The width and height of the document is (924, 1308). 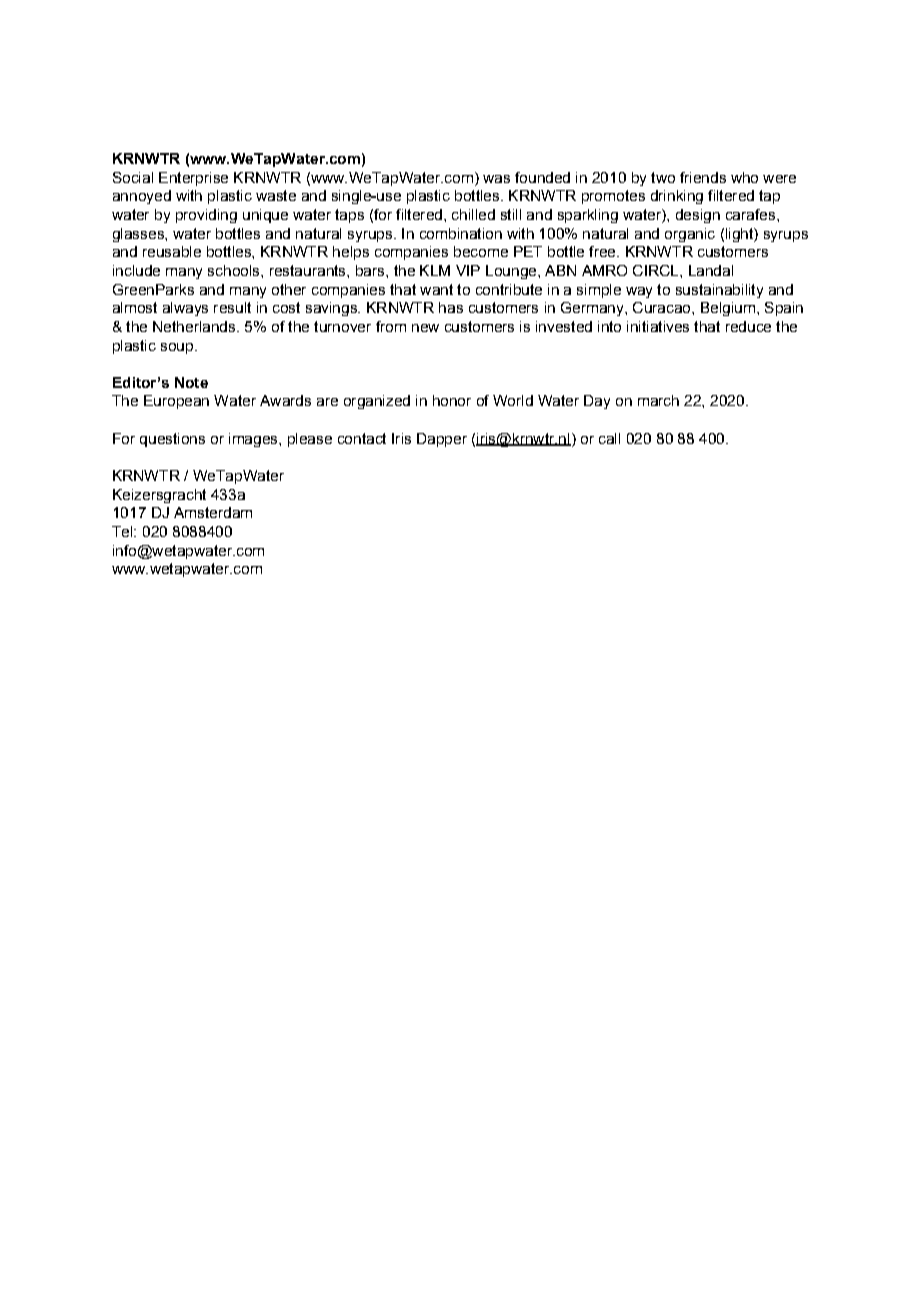 I want to click on Amsterdam, so click(x=213, y=512).
